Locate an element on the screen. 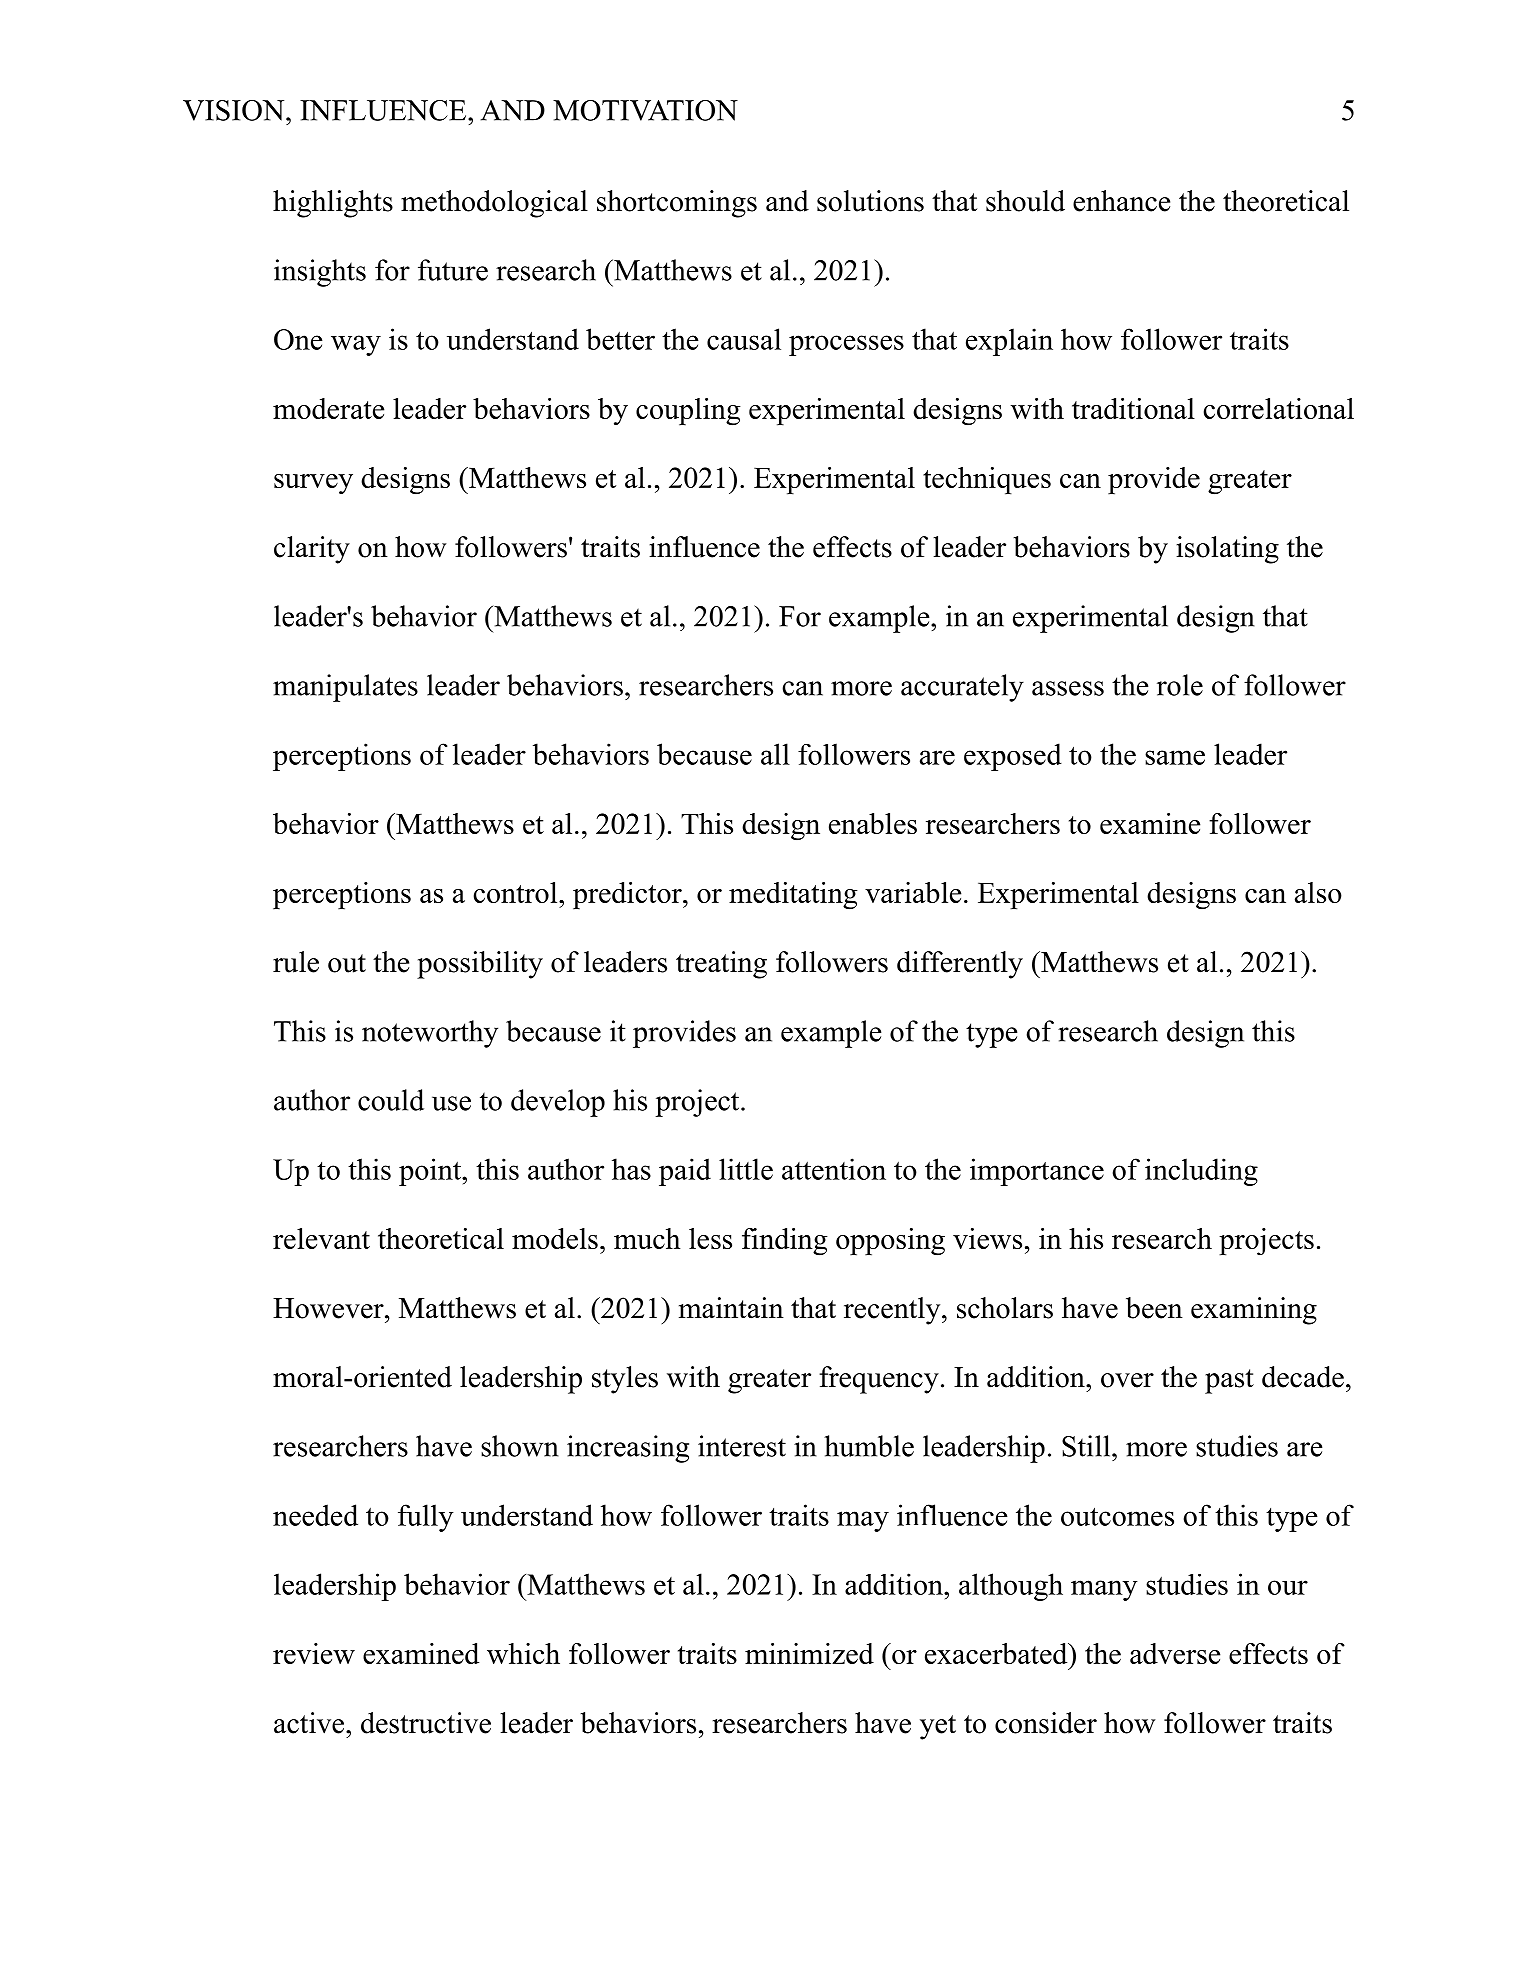  little is located at coordinates (746, 1169).
